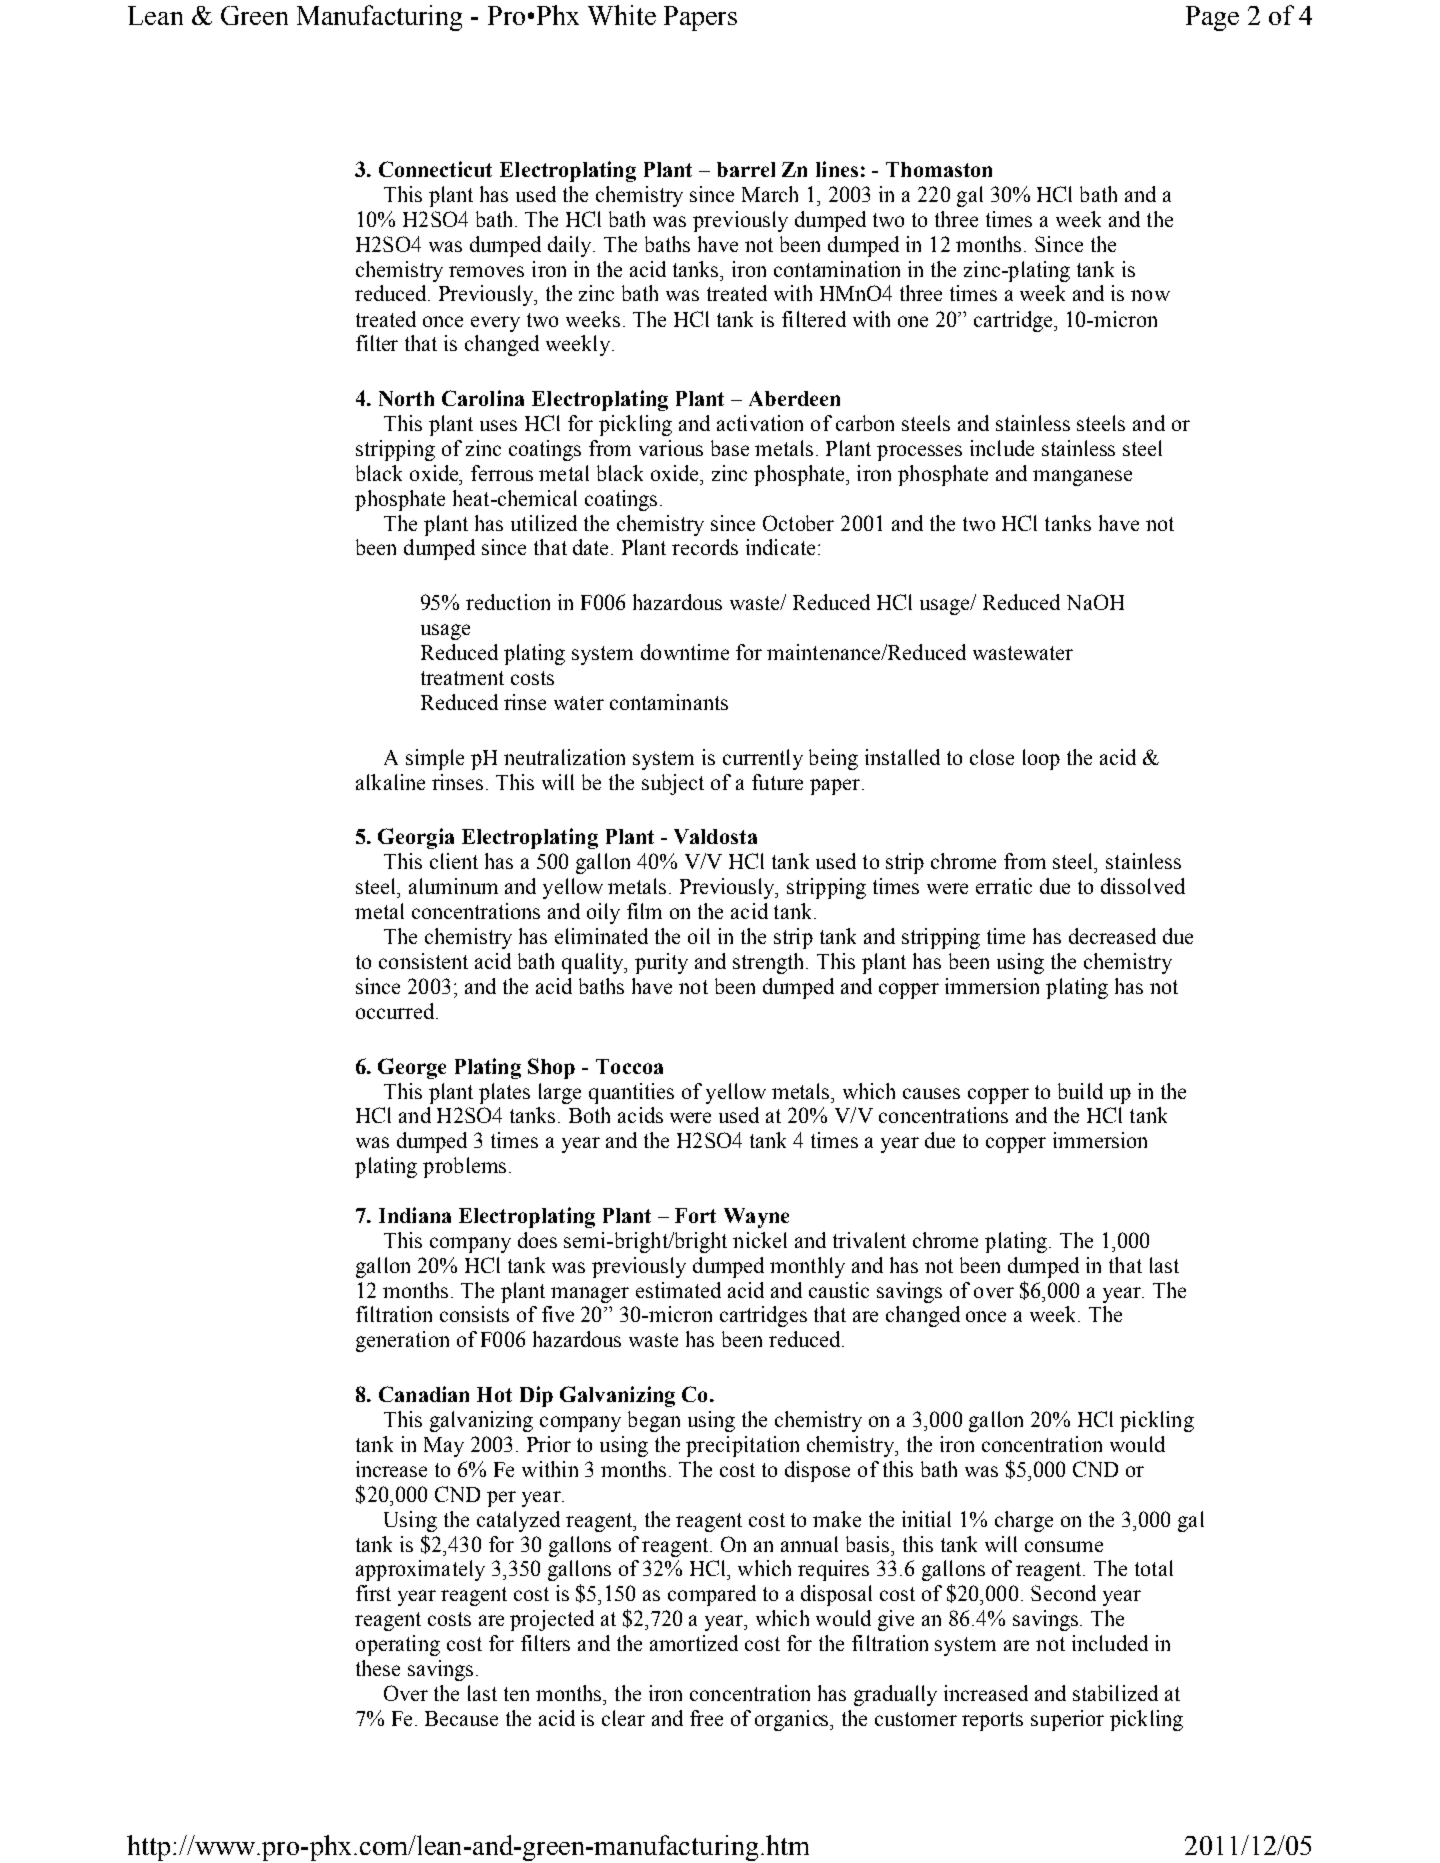  What do you see at coordinates (1082, 478) in the screenshot?
I see `manganese` at bounding box center [1082, 478].
